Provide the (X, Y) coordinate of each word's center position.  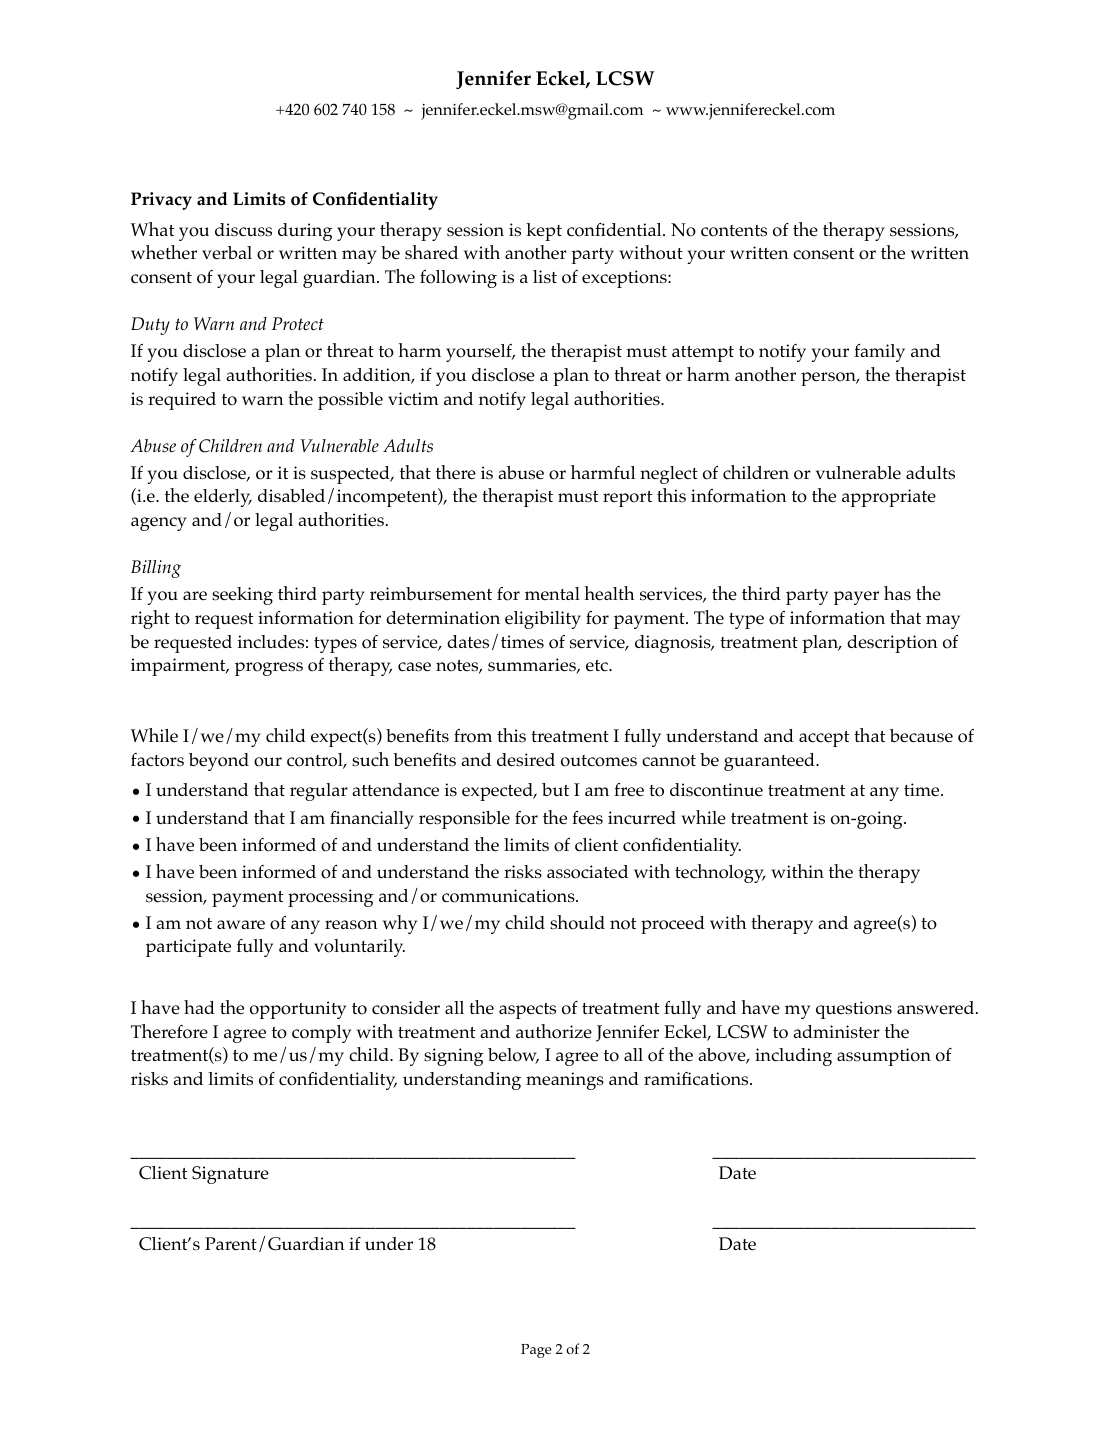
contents (734, 231)
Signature (230, 1175)
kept (544, 232)
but (555, 789)
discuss (243, 230)
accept (824, 739)
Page (536, 1351)
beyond (219, 762)
